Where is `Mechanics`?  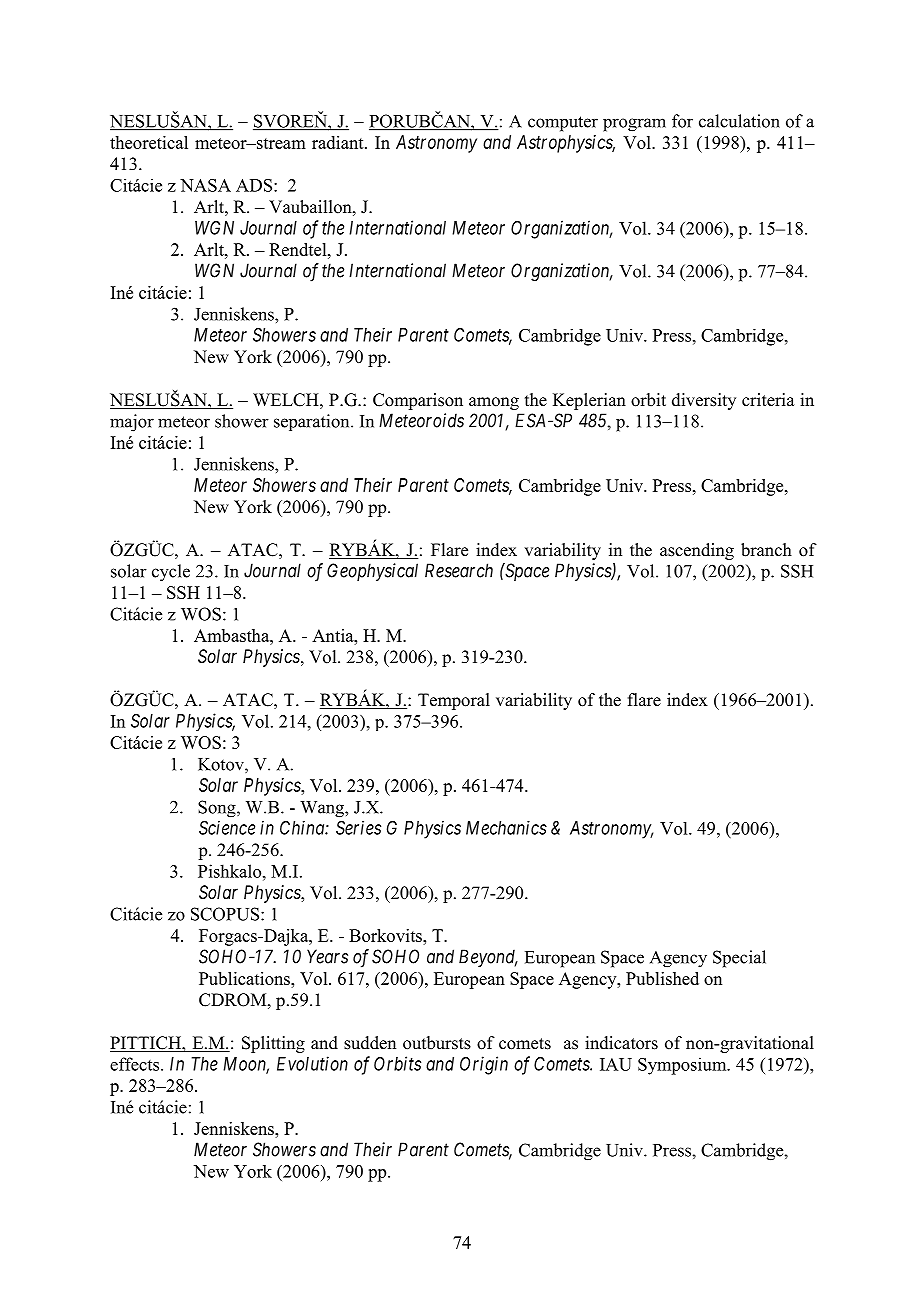 Mechanics is located at coordinates (506, 828).
